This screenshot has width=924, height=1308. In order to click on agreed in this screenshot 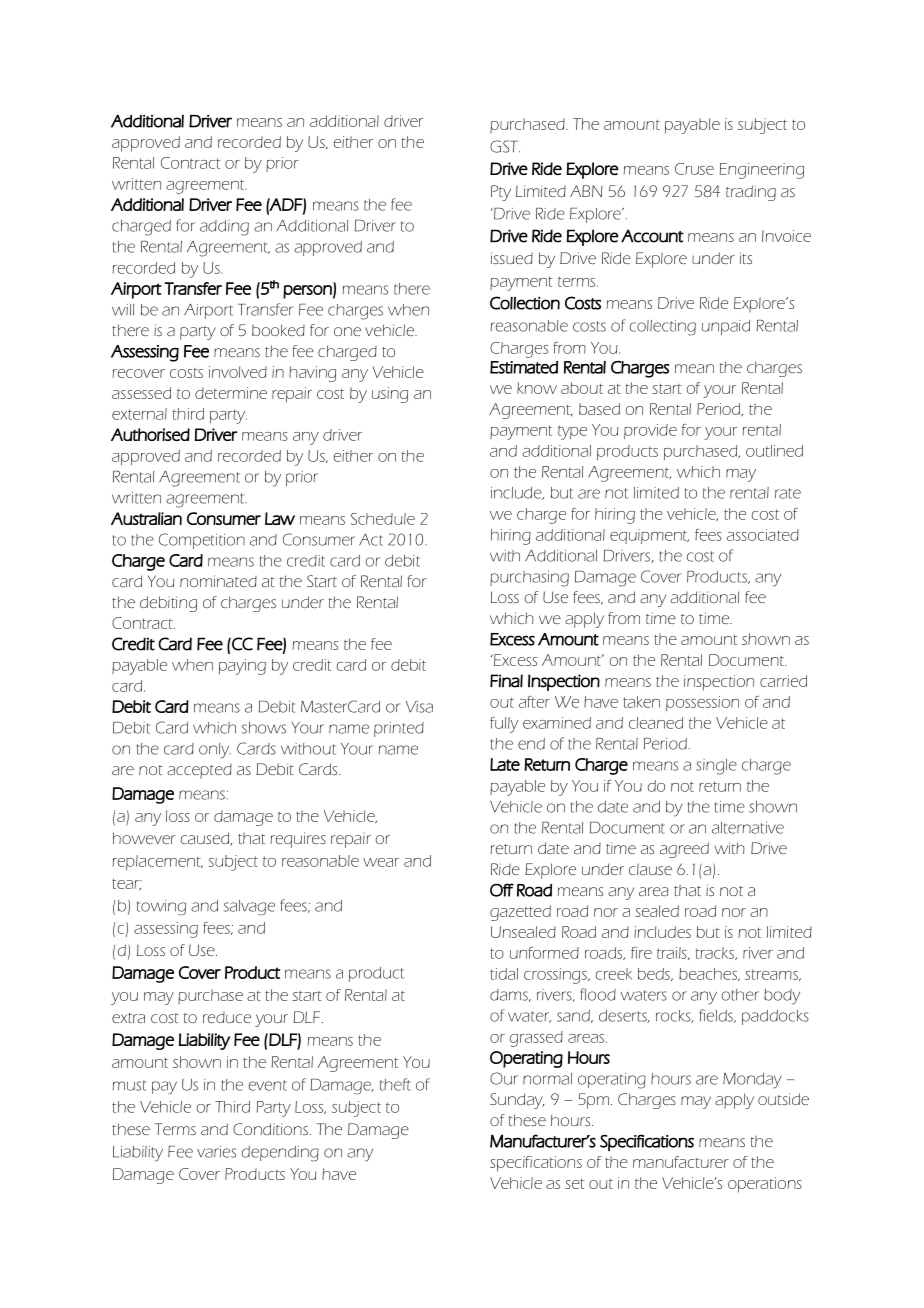, I will do `click(684, 850)`.
